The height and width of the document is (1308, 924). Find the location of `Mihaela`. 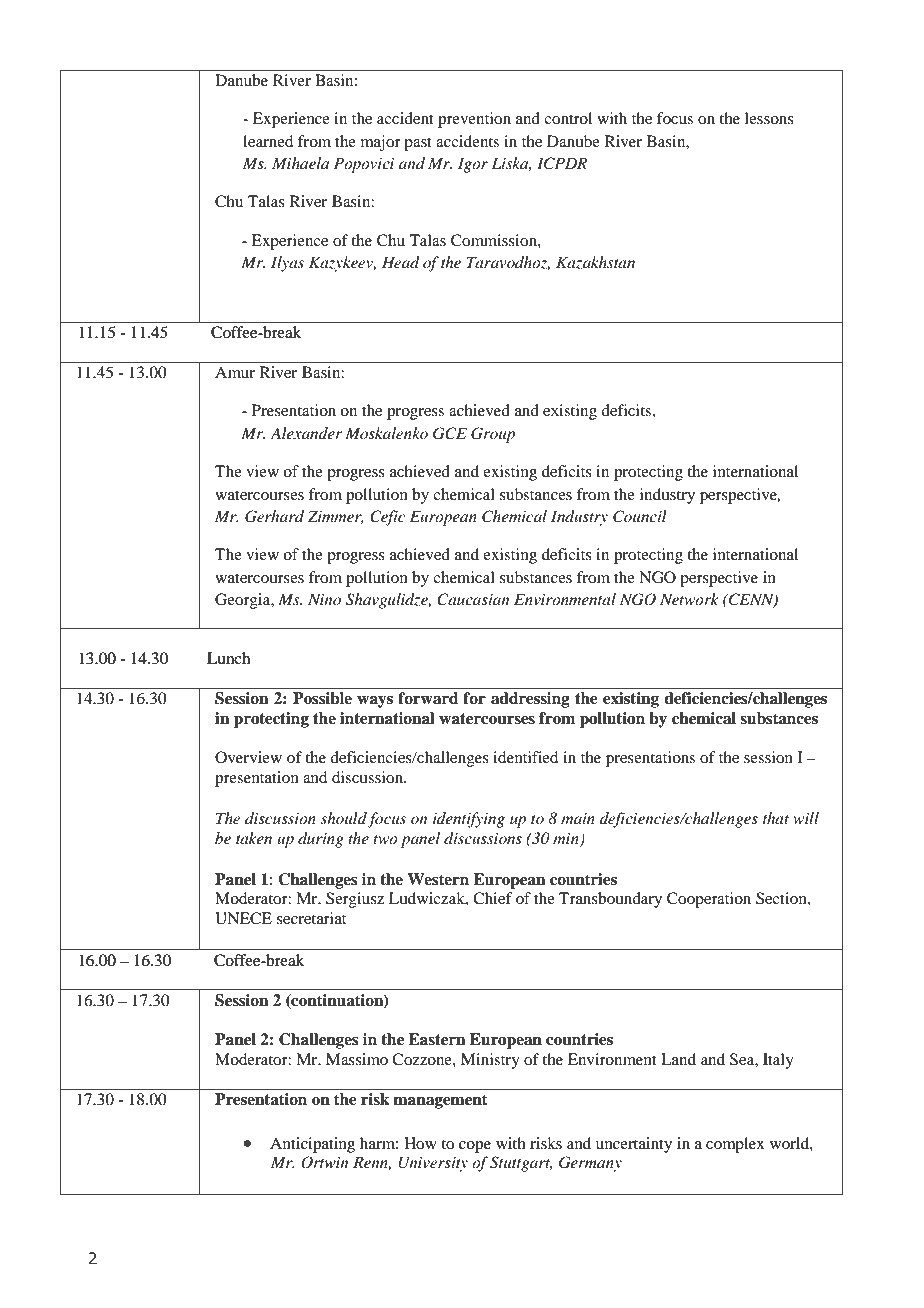

Mihaela is located at coordinates (300, 163).
